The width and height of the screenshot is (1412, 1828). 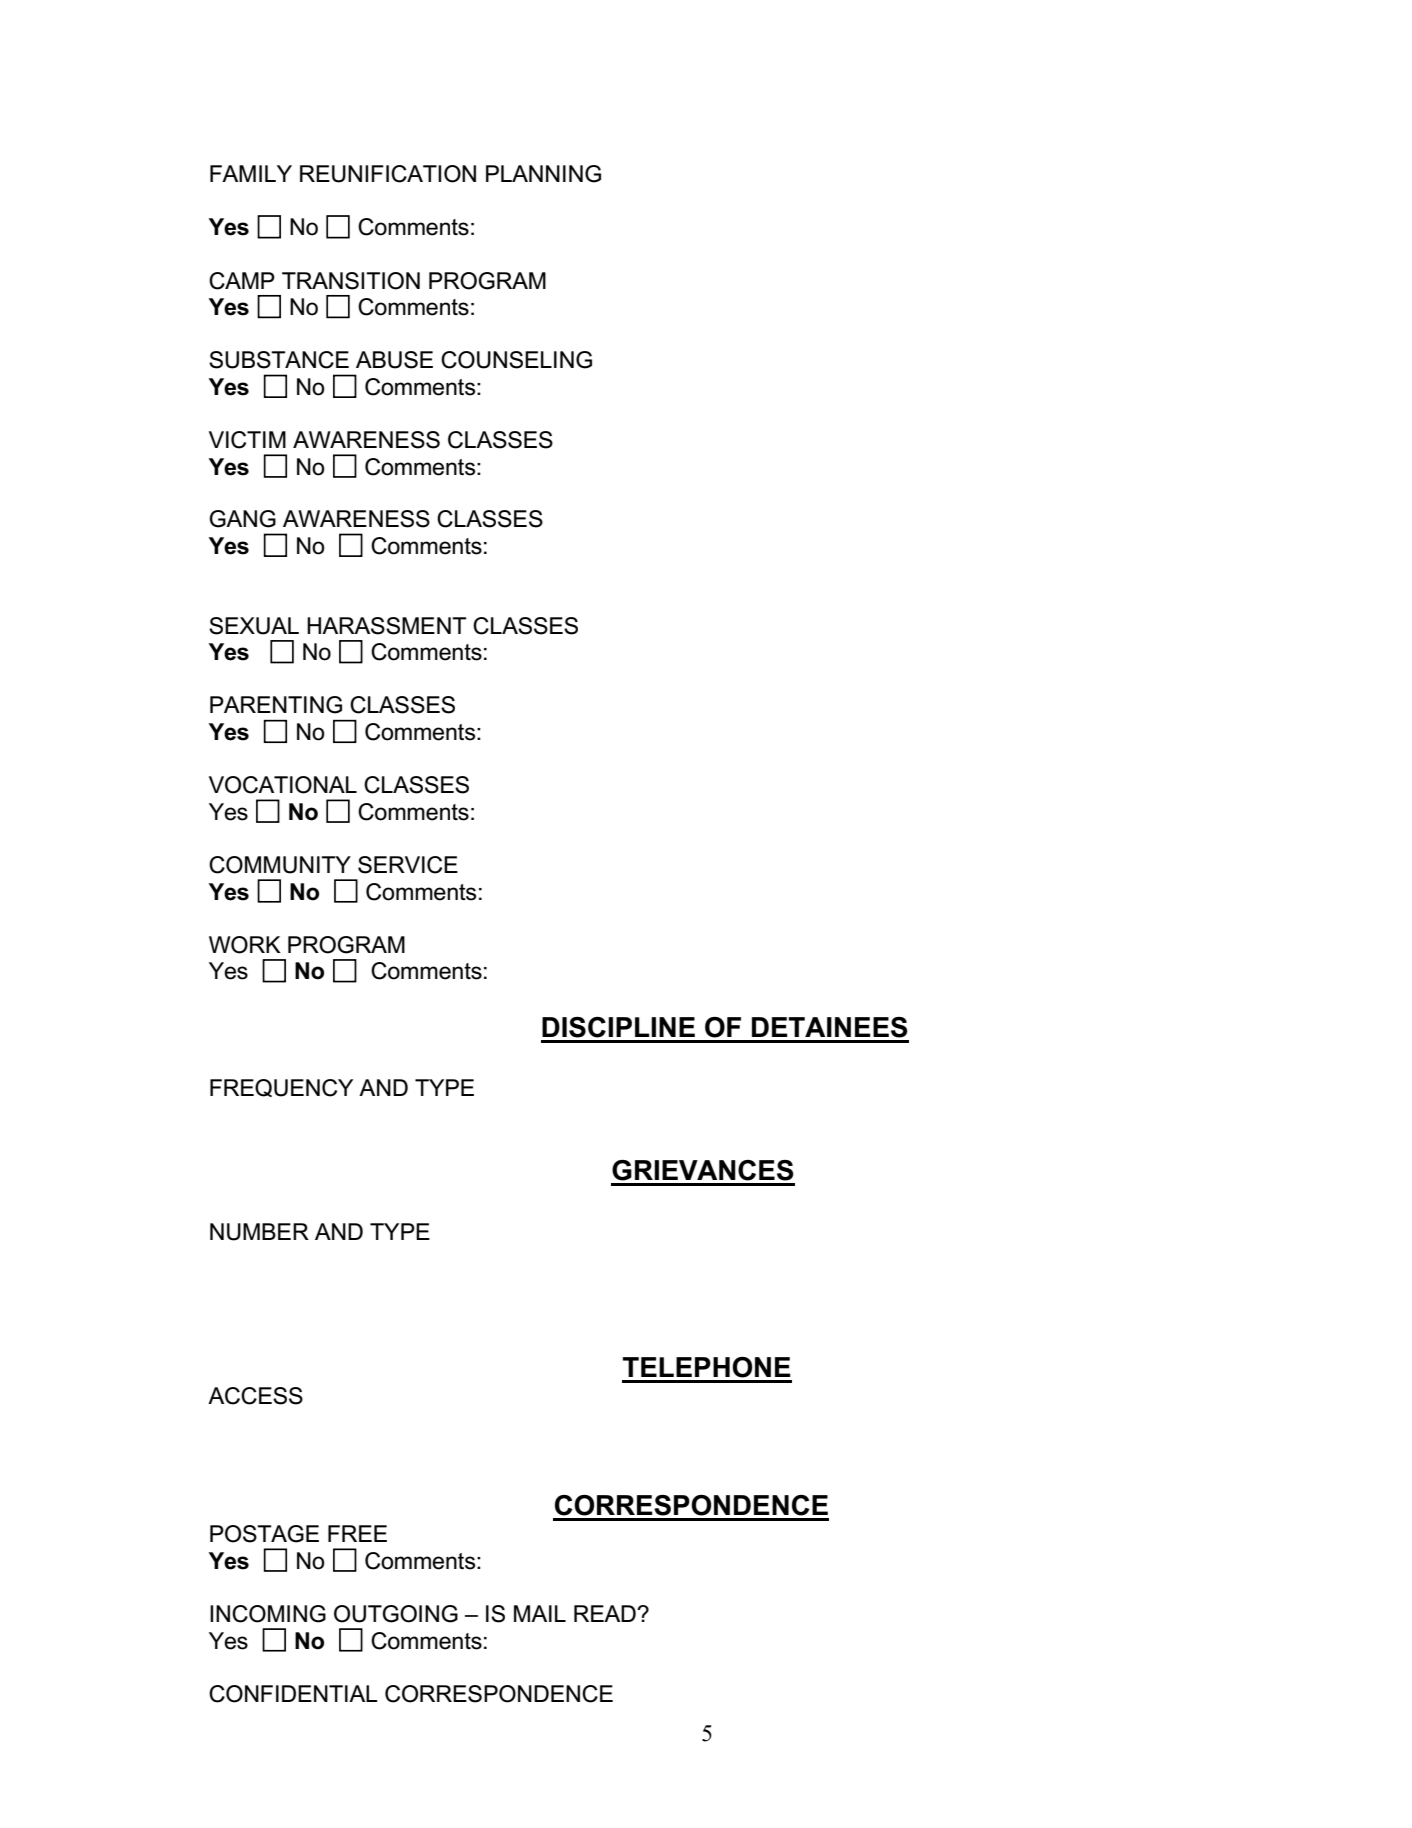 What do you see at coordinates (280, 865) in the screenshot?
I see `COMMUNITY` at bounding box center [280, 865].
